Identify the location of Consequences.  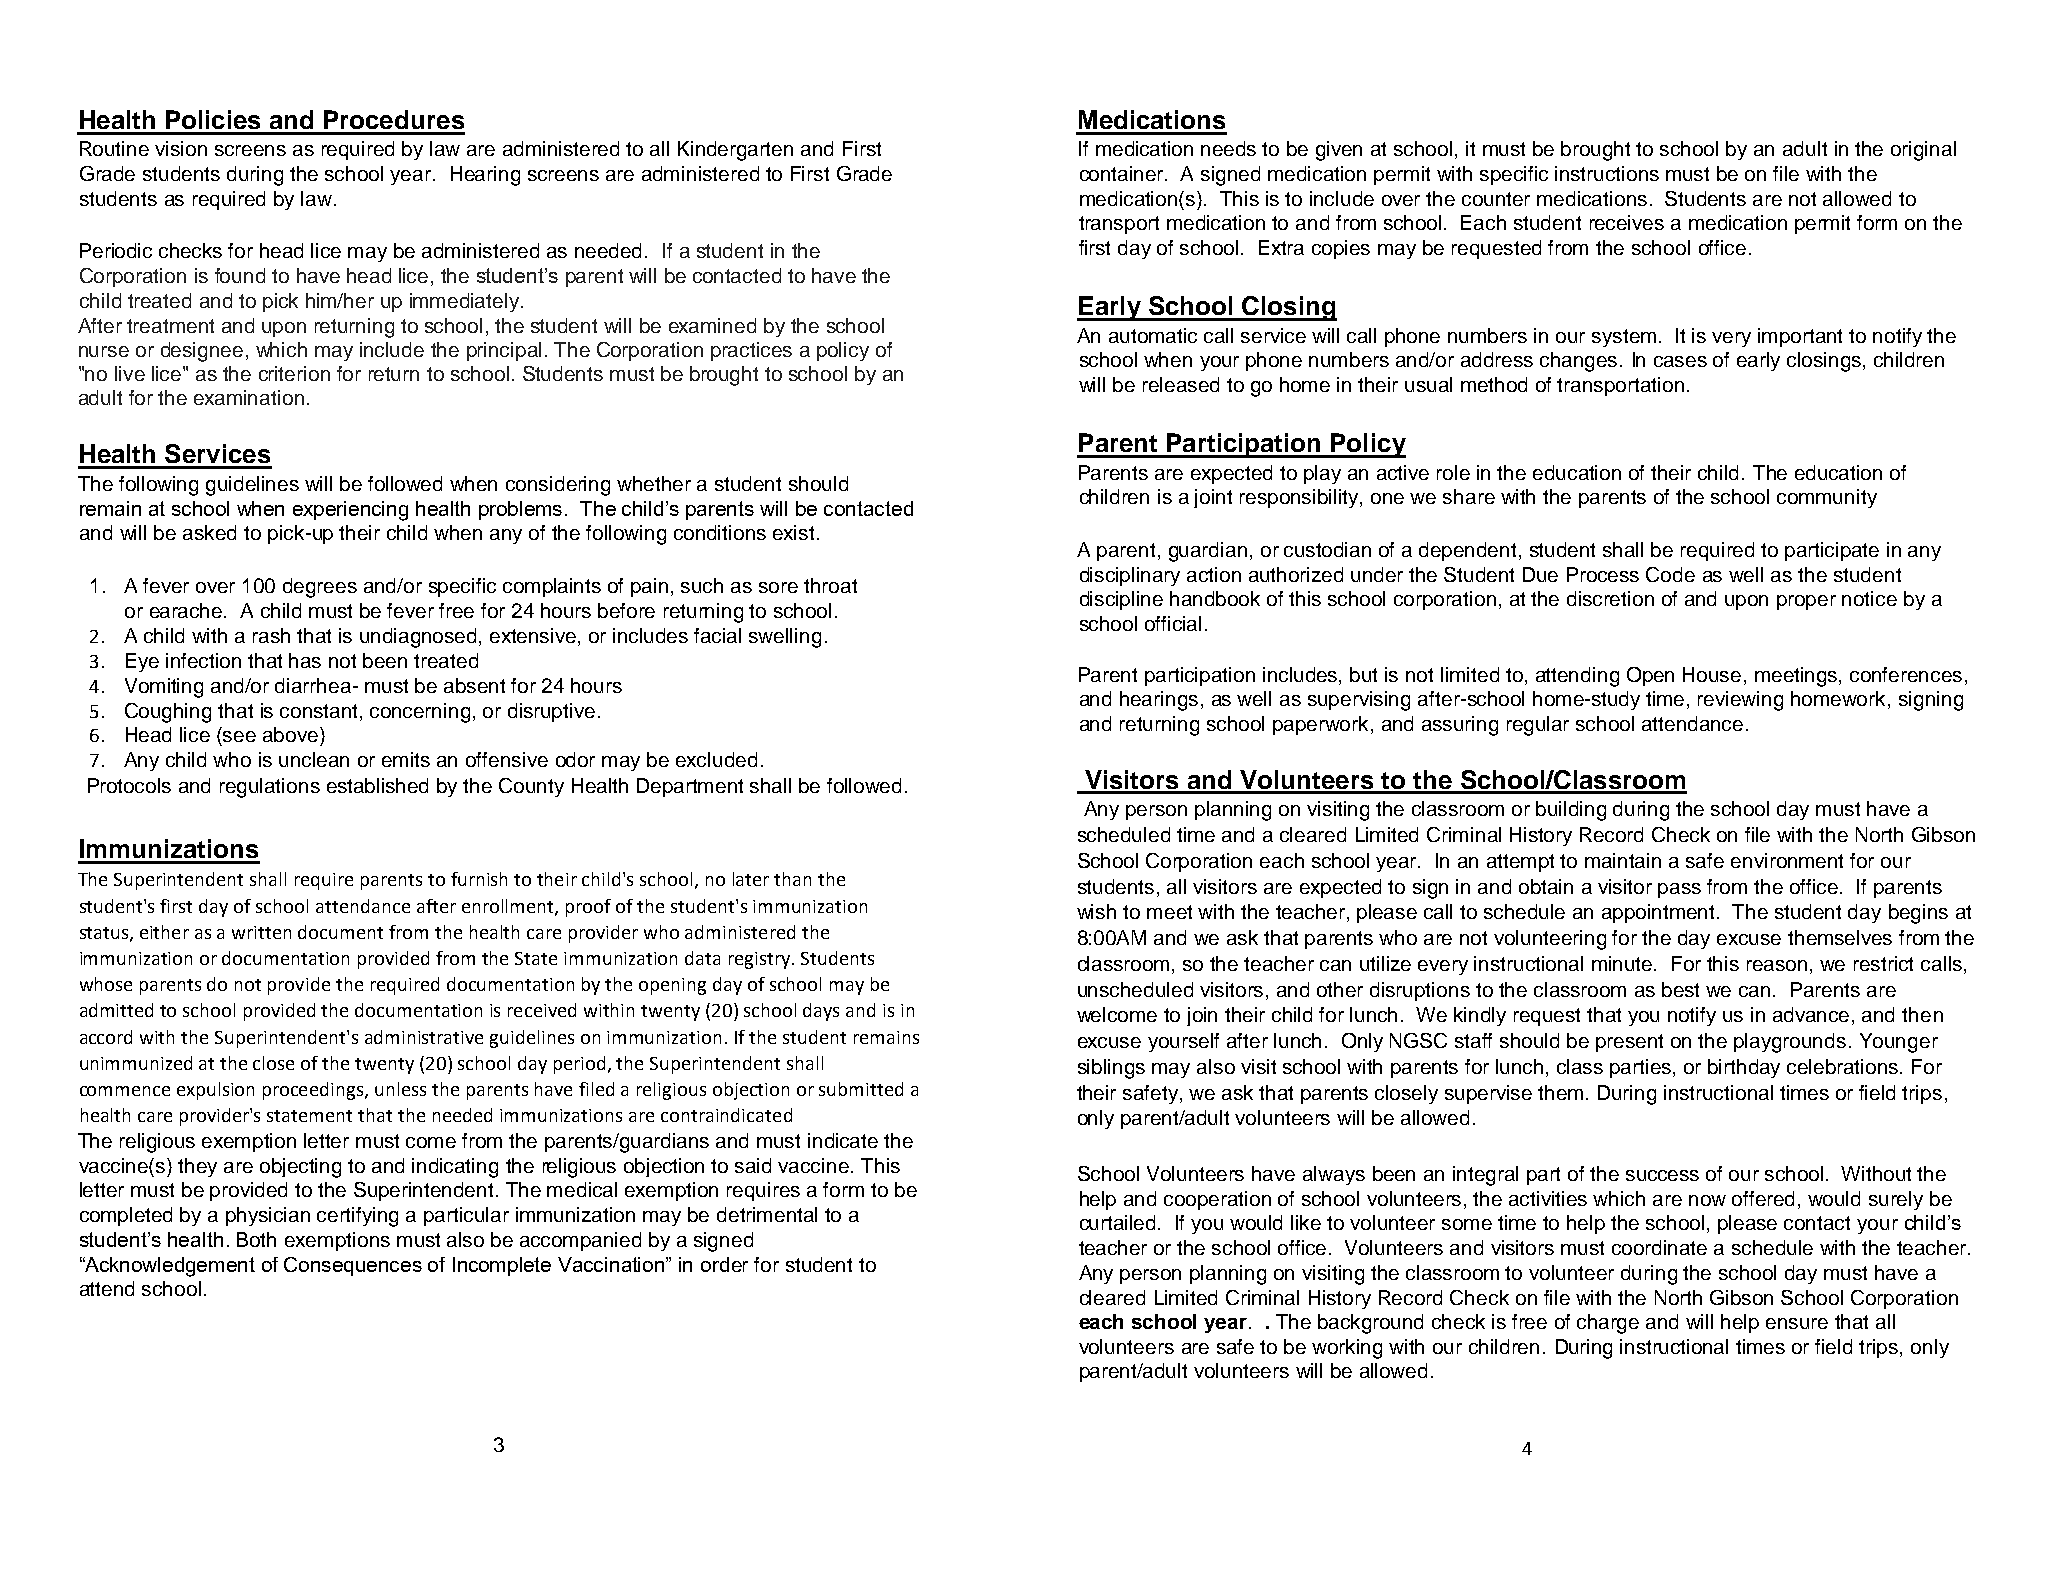
(353, 1266).
